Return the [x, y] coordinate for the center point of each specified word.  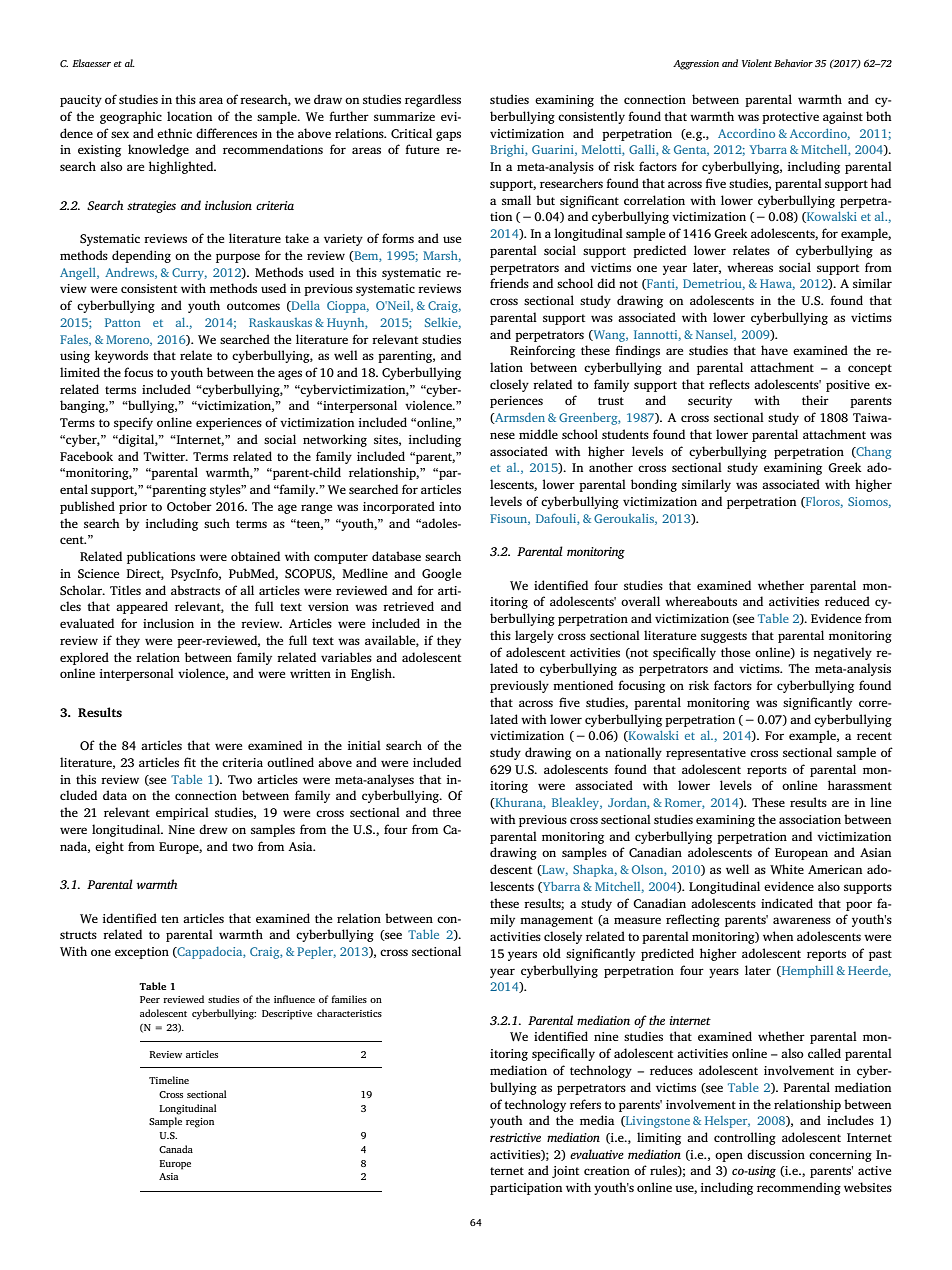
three [446, 812]
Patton [123, 322]
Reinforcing [542, 351]
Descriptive [287, 1015]
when [778, 936]
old [552, 953]
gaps [448, 136]
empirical [182, 813]
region [200, 1123]
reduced [847, 601]
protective [790, 118]
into [450, 506]
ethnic [174, 133]
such [217, 523]
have [774, 350]
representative [706, 754]
